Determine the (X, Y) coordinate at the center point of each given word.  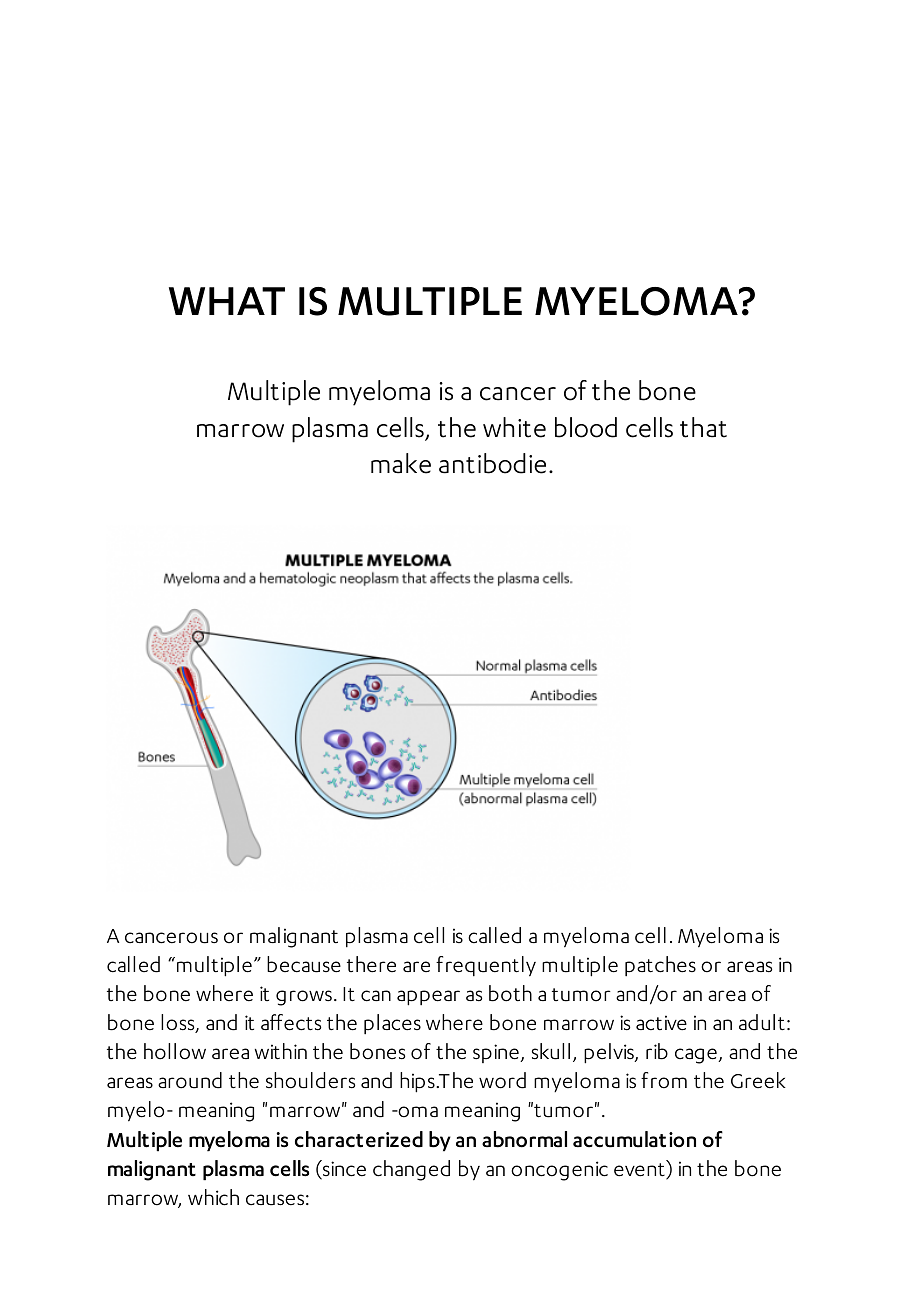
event (640, 1171)
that (703, 427)
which (213, 1197)
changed (411, 1170)
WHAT (227, 301)
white (514, 427)
